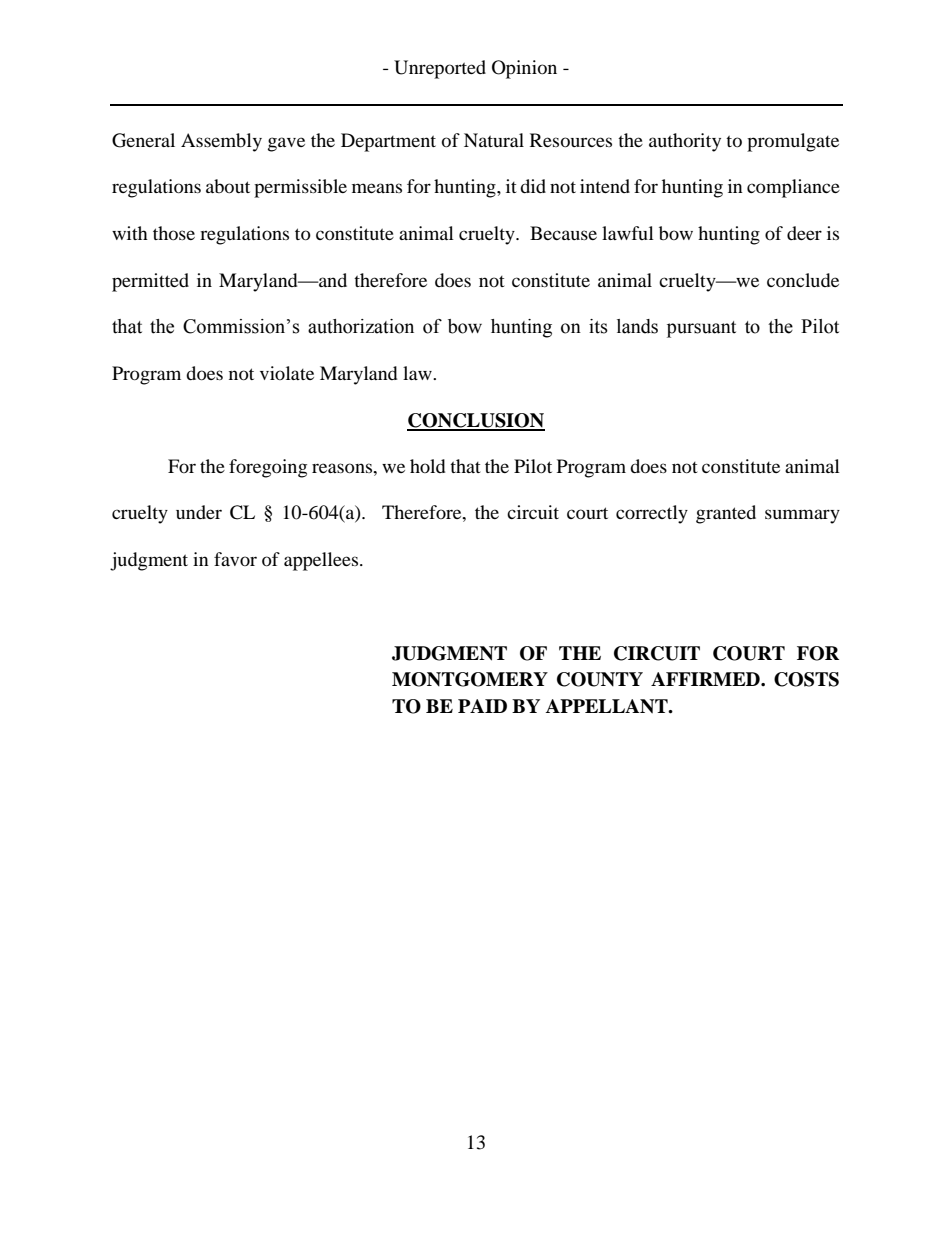 This page has width=952, height=1233. What do you see at coordinates (440, 69) in the page?
I see `Unreported` at bounding box center [440, 69].
